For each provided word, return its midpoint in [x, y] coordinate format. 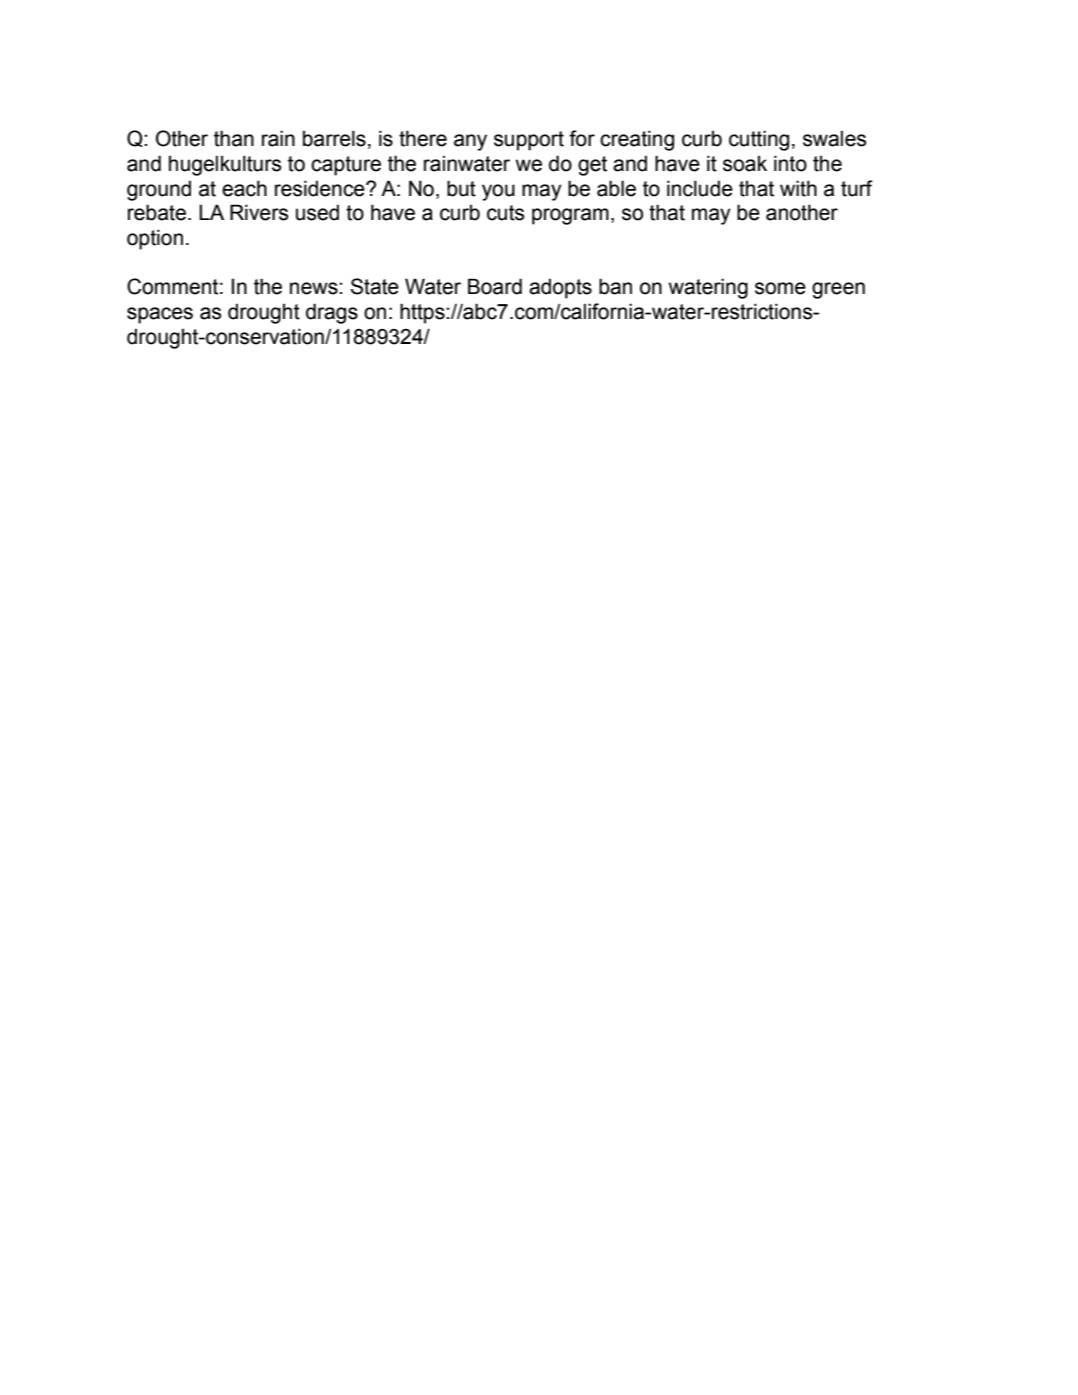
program [570, 216]
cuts [505, 213]
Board [495, 286]
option [155, 239]
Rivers [259, 212]
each [244, 188]
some [780, 288]
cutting [759, 140]
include [700, 188]
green [838, 290]
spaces [160, 315]
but [461, 188]
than [234, 138]
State [375, 286]
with [798, 188]
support [529, 141]
